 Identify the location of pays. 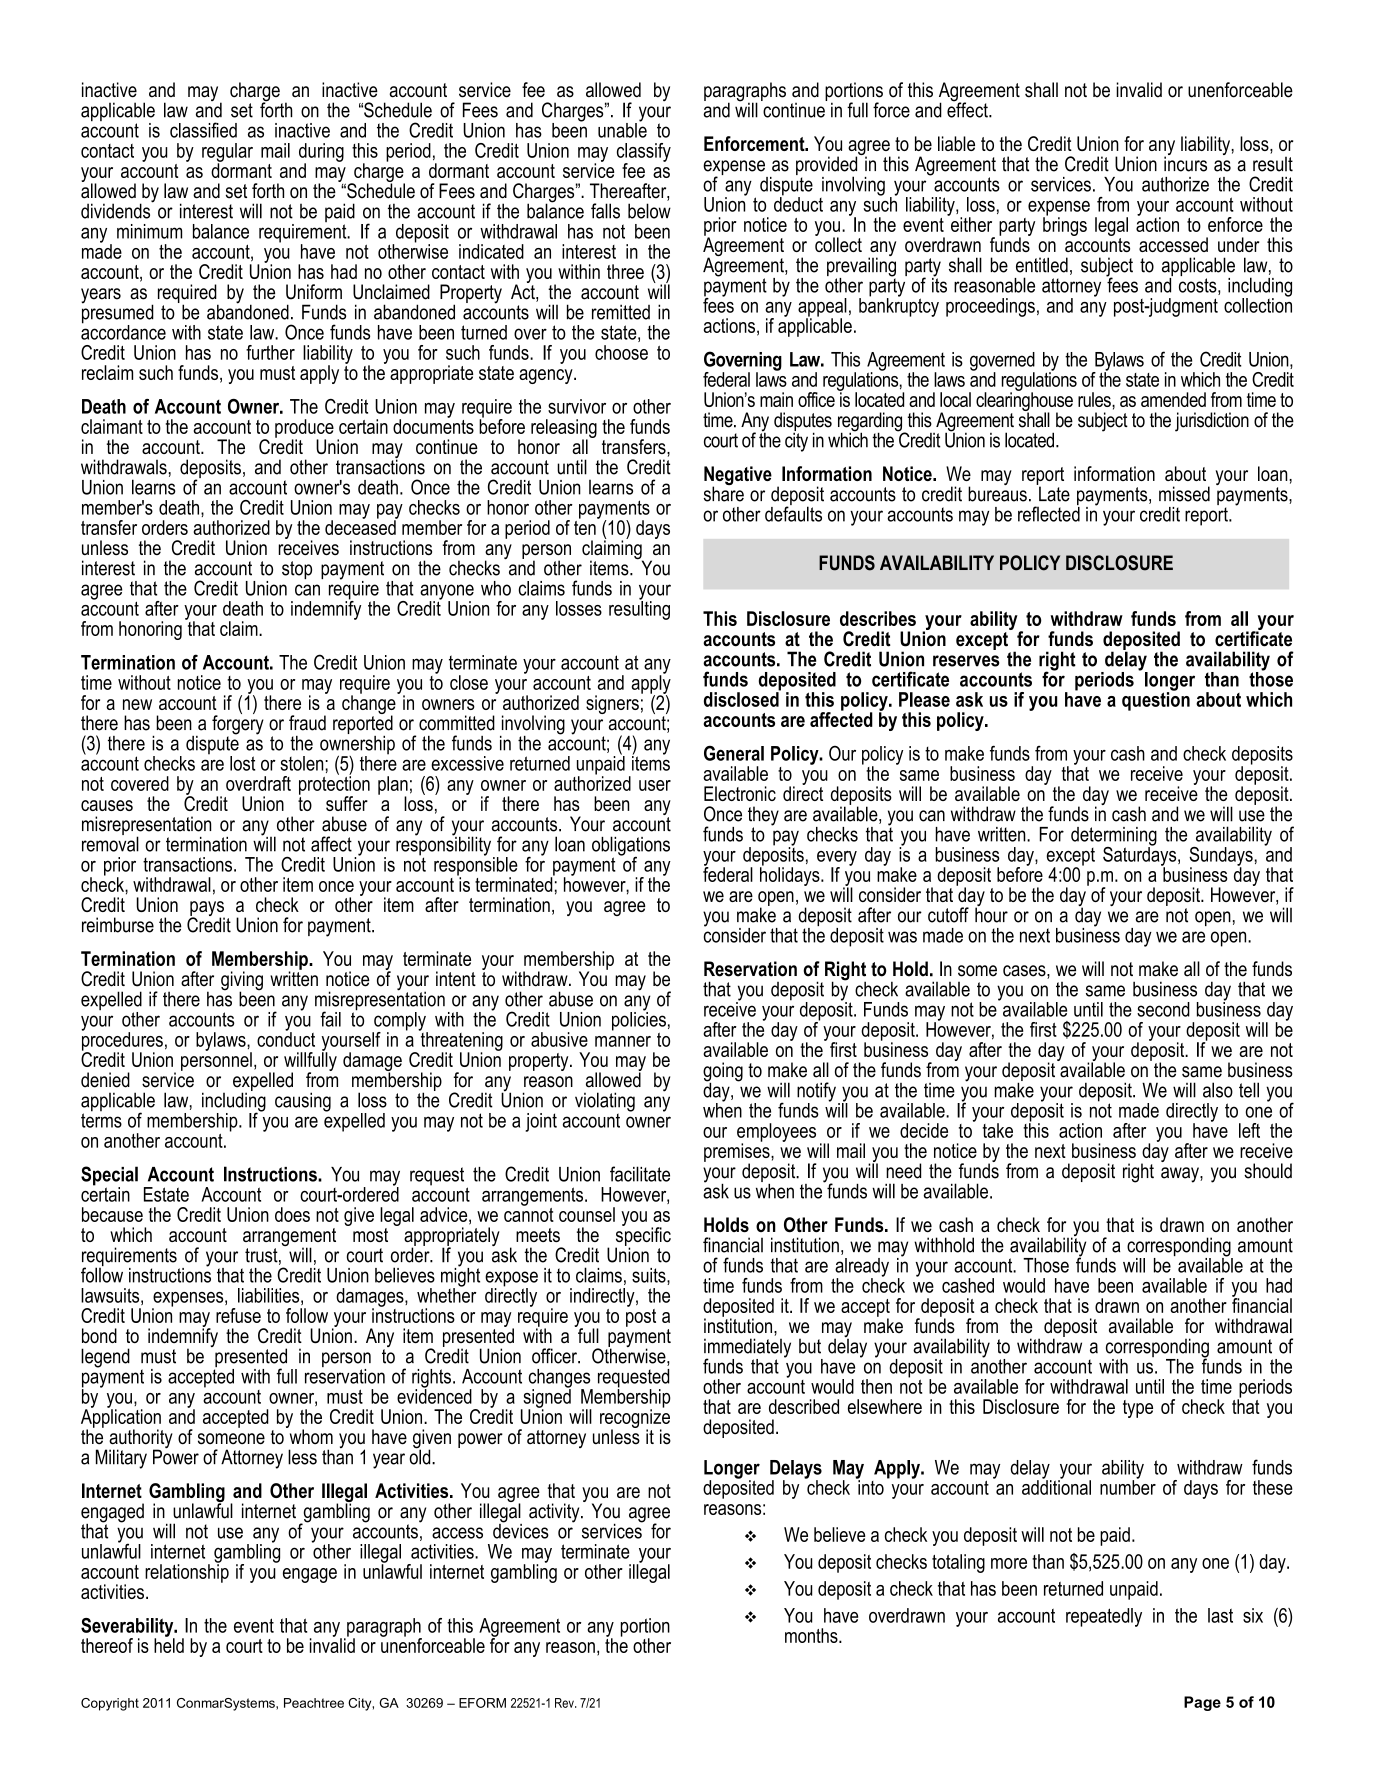
(207, 910).
